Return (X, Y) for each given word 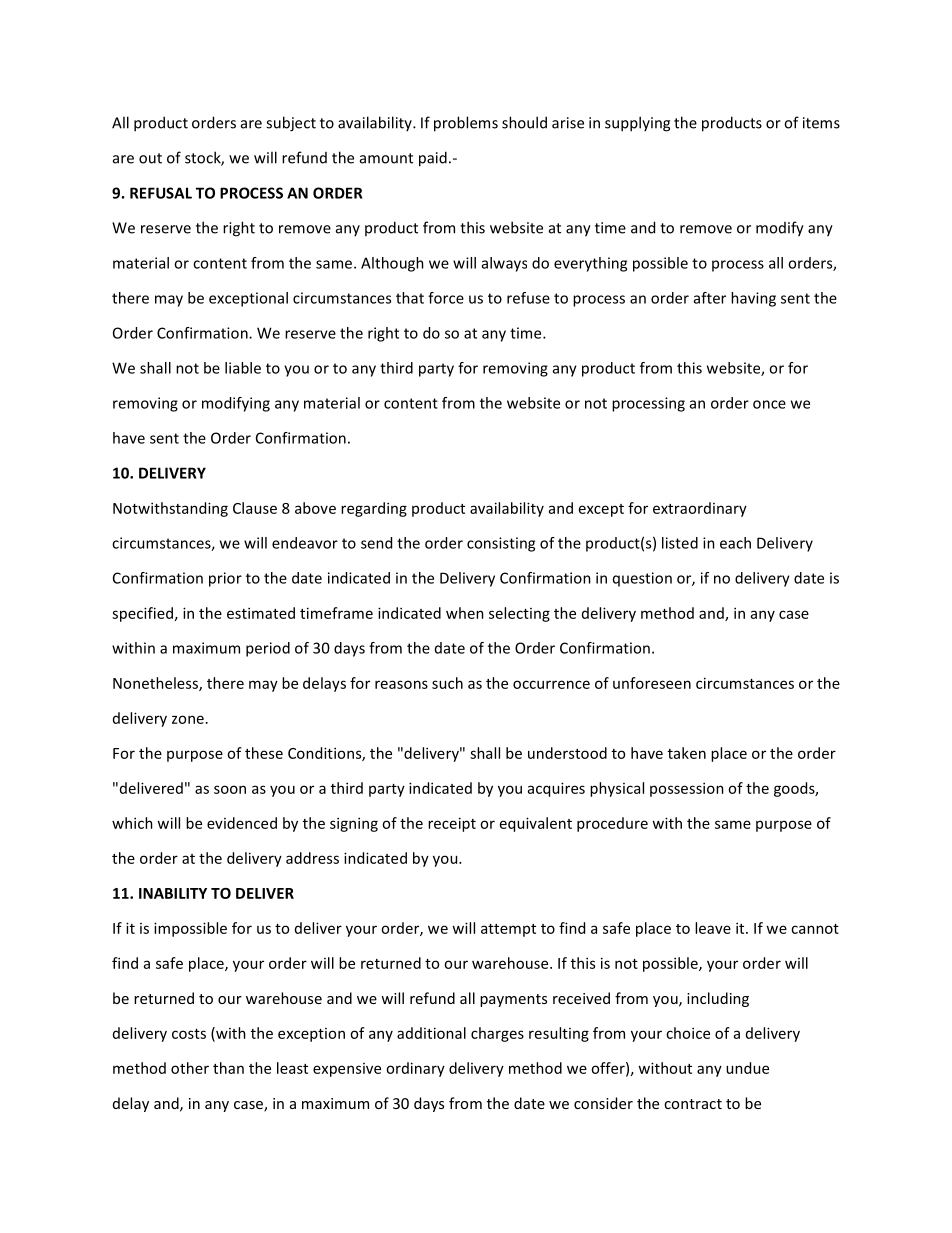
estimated (261, 613)
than (228, 1068)
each (735, 543)
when (465, 613)
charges (497, 1034)
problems (466, 124)
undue (747, 1068)
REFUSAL (161, 193)
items (821, 123)
